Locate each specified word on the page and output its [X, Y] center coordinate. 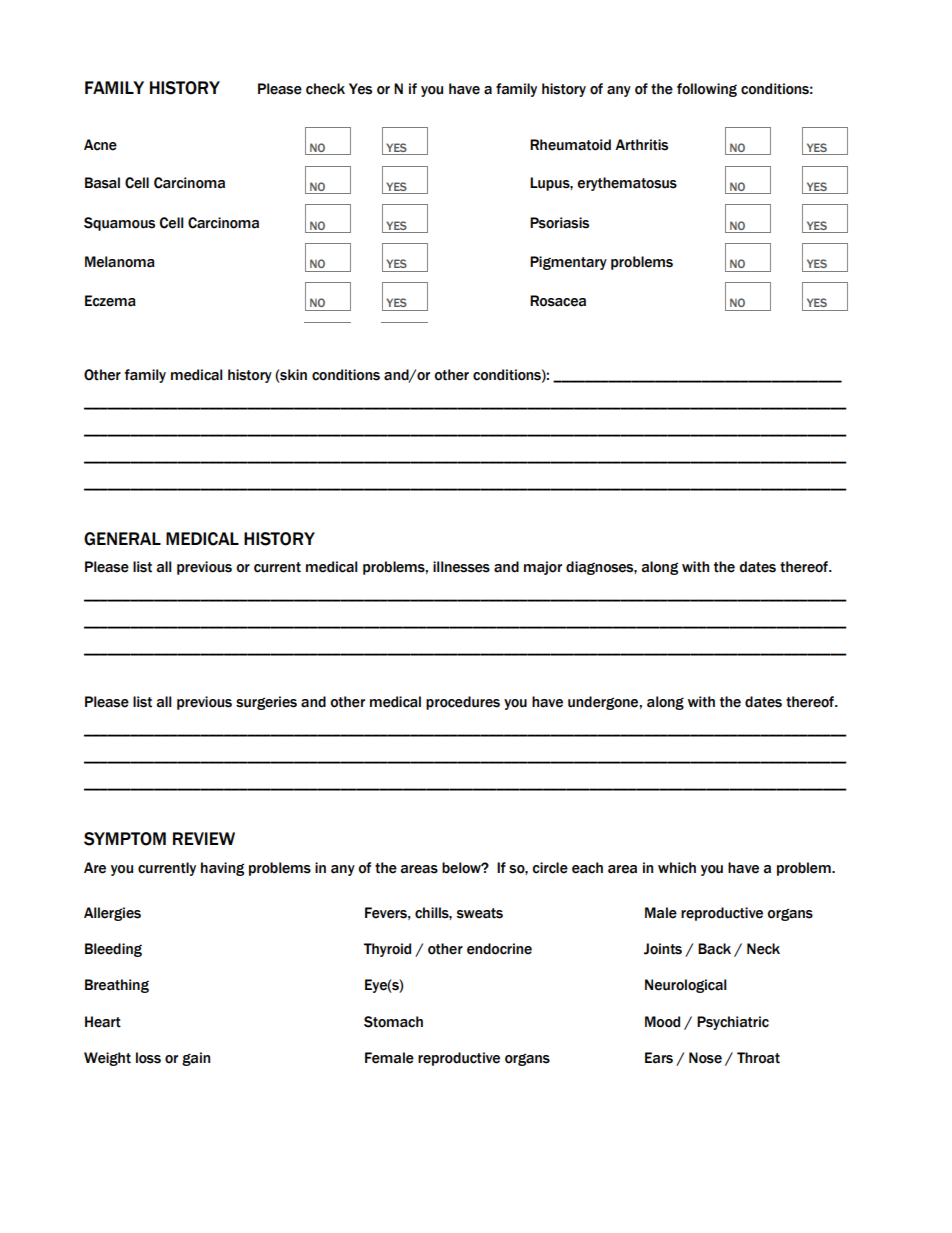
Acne [100, 145]
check [325, 89]
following [707, 90]
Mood [662, 1022]
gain [196, 1059]
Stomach [393, 1022]
